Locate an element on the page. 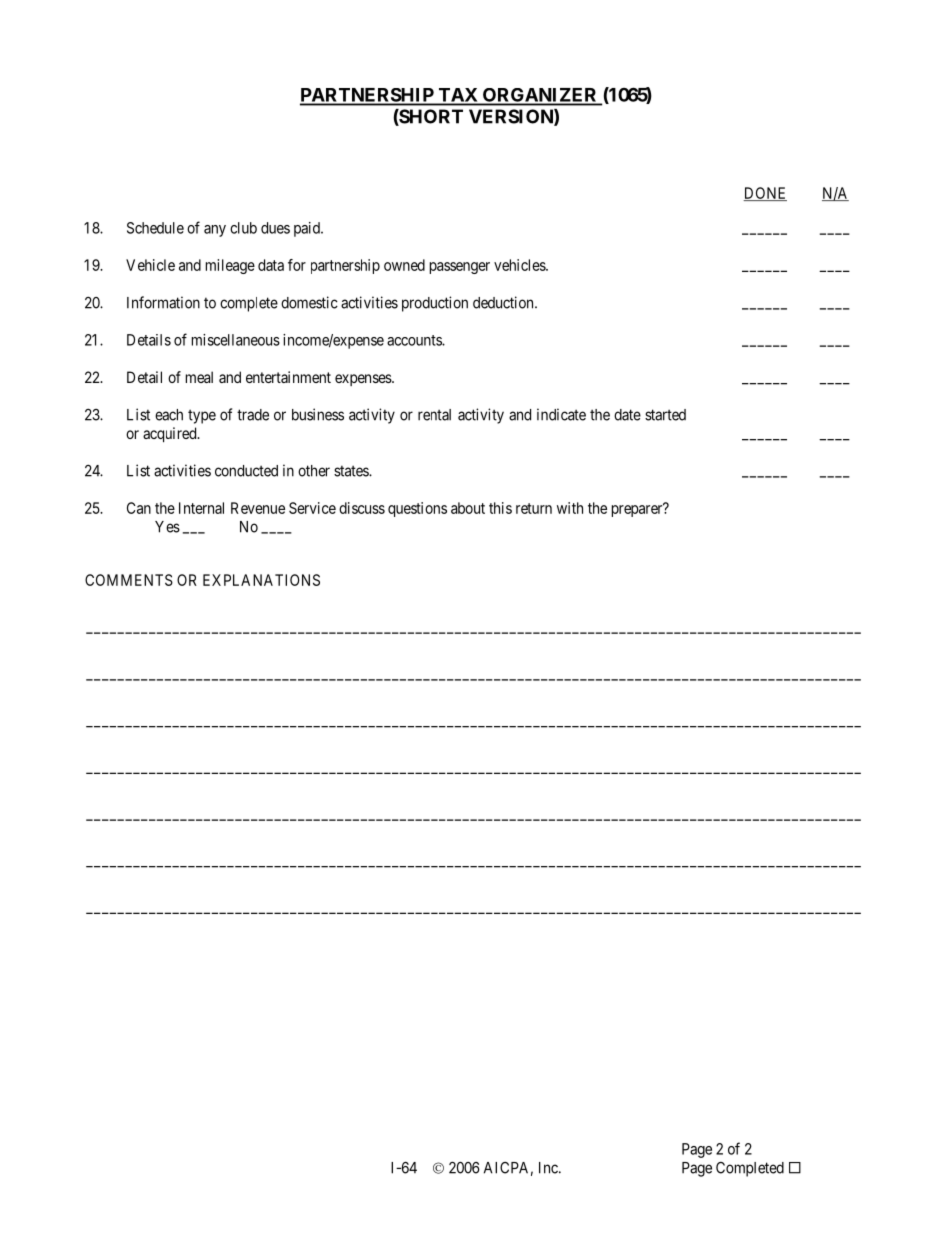 This image has height=1233, width=952. DONE is located at coordinates (765, 194).
